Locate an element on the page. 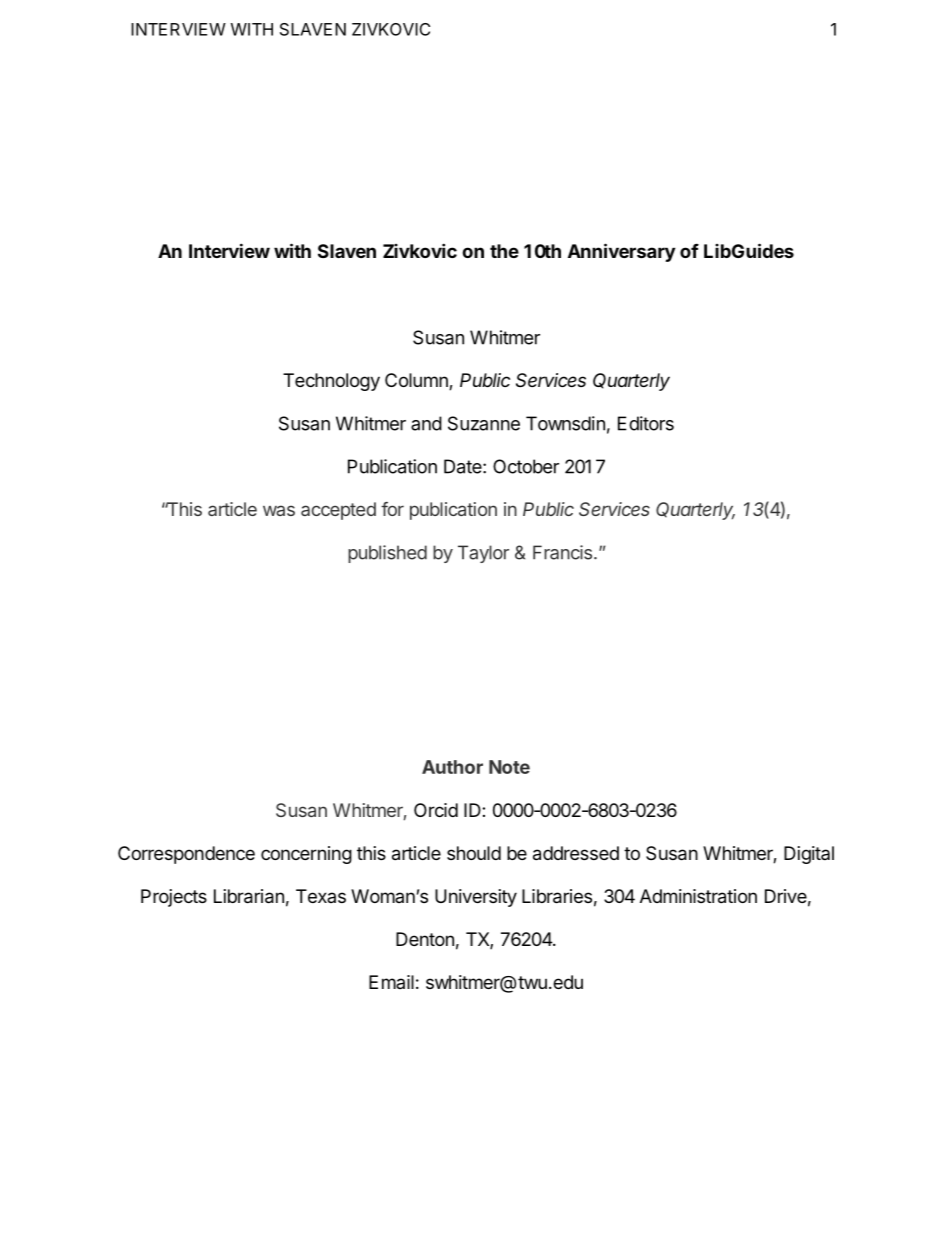  Anniversary is located at coordinates (621, 252).
